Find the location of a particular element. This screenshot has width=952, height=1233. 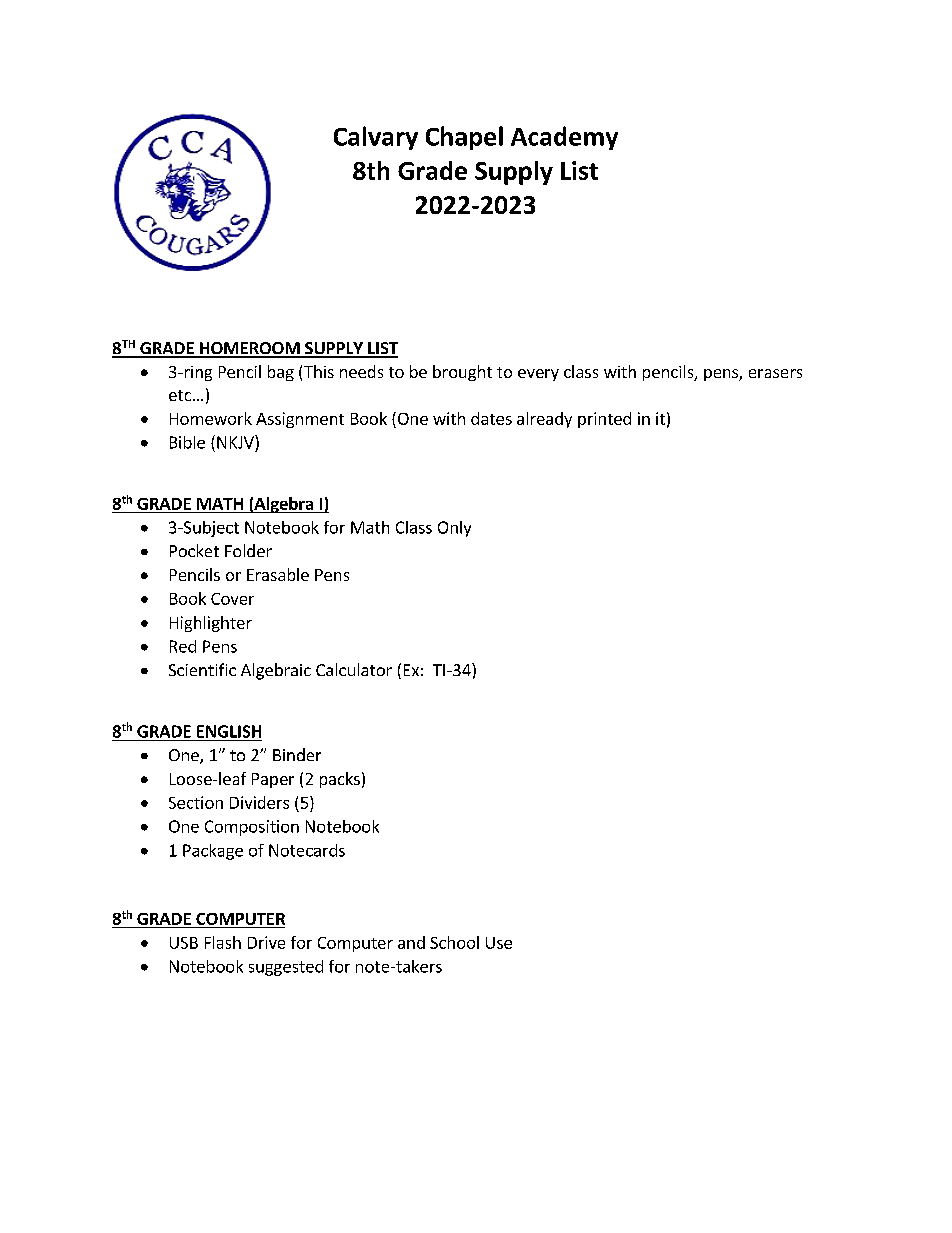

Use is located at coordinates (499, 943).
